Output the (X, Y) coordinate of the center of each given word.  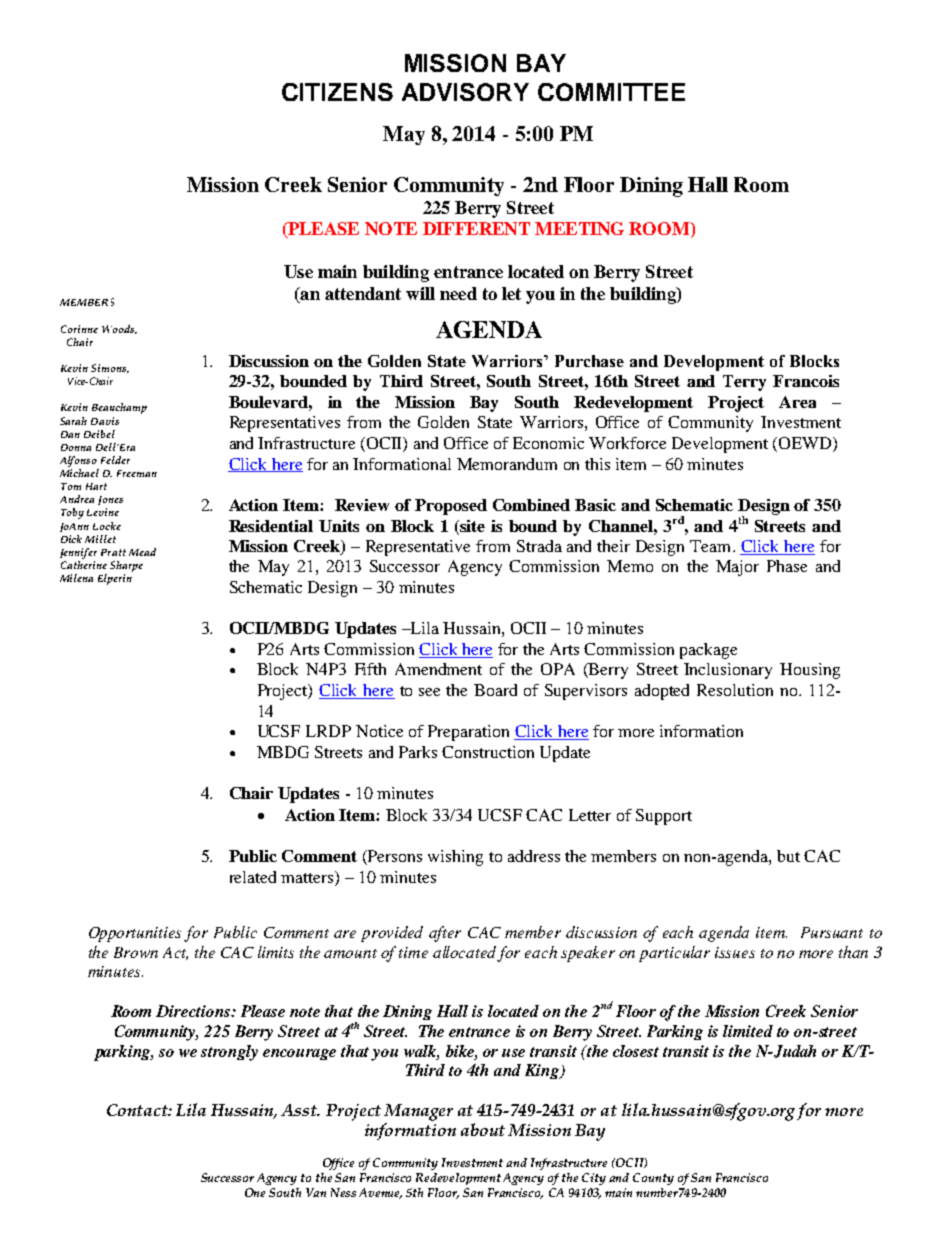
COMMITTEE (611, 92)
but (788, 856)
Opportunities (137, 934)
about (483, 1129)
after (445, 934)
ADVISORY (465, 92)
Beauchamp (119, 408)
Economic (548, 443)
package (708, 651)
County (653, 1179)
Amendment (438, 669)
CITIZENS (337, 92)
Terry (744, 383)
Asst (300, 1110)
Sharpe (126, 566)
